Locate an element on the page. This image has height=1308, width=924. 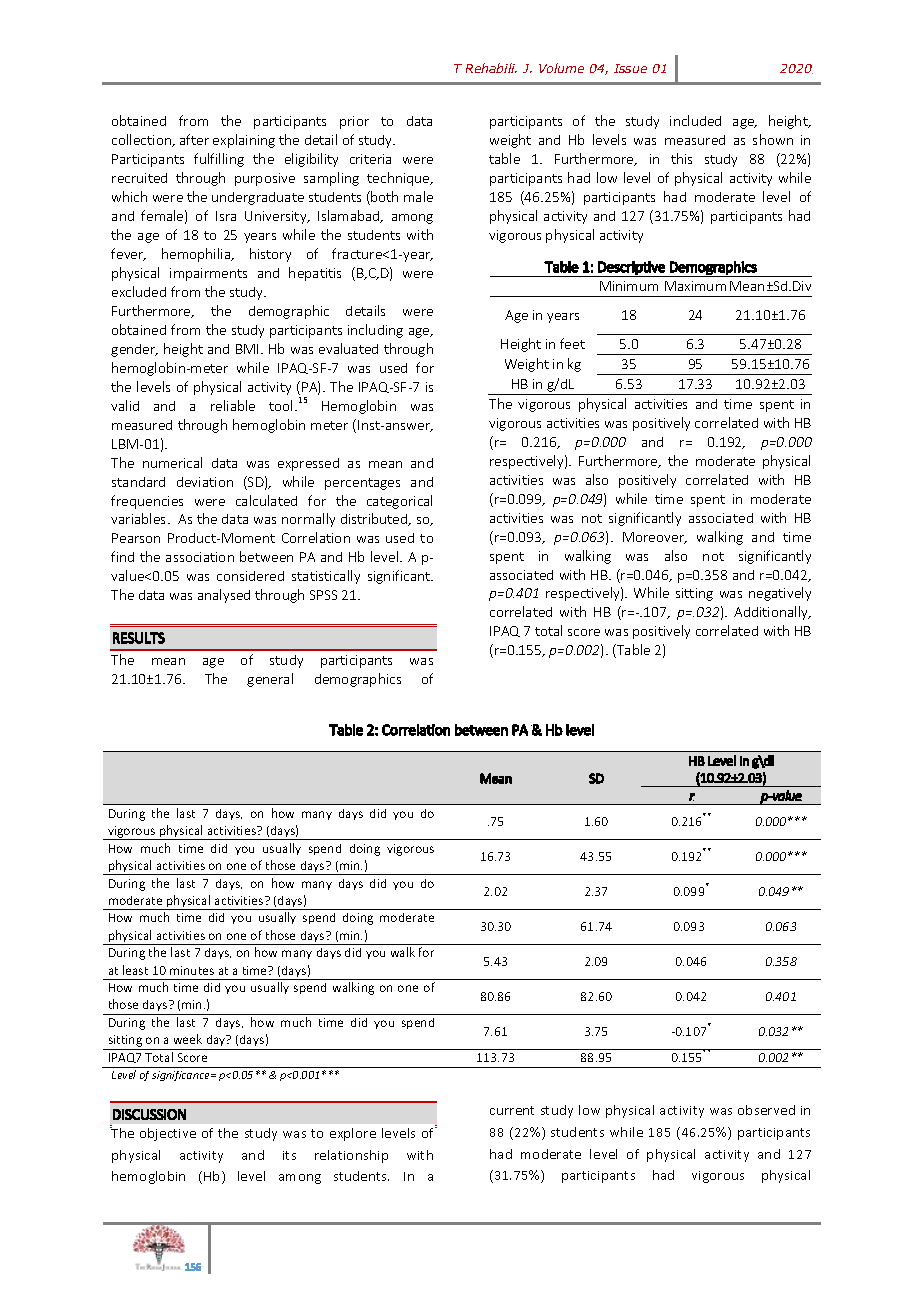
analysed is located at coordinates (224, 596).
